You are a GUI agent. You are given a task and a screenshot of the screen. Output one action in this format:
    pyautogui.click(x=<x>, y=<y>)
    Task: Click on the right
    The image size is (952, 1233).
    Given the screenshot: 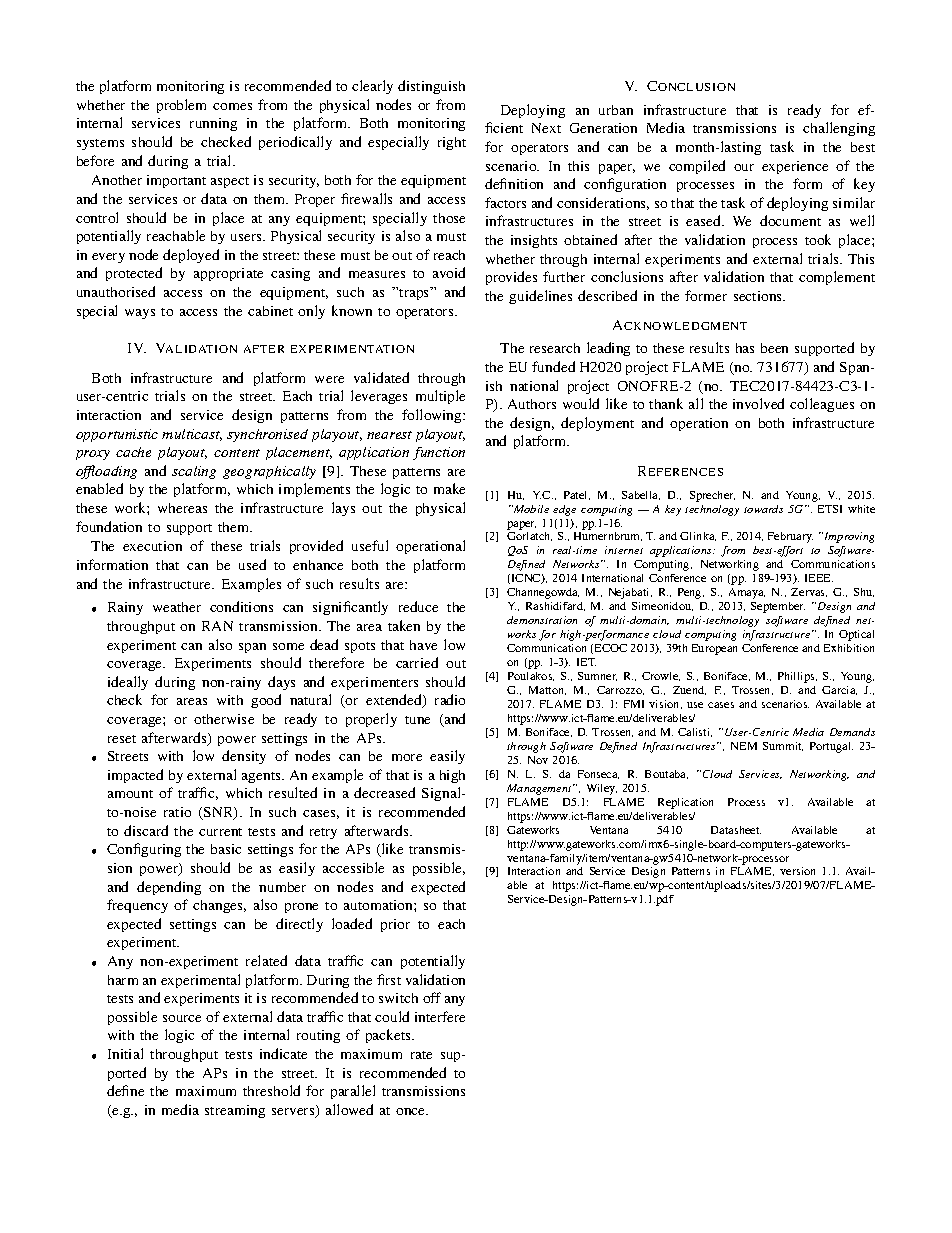 What is the action you would take?
    pyautogui.click(x=452, y=143)
